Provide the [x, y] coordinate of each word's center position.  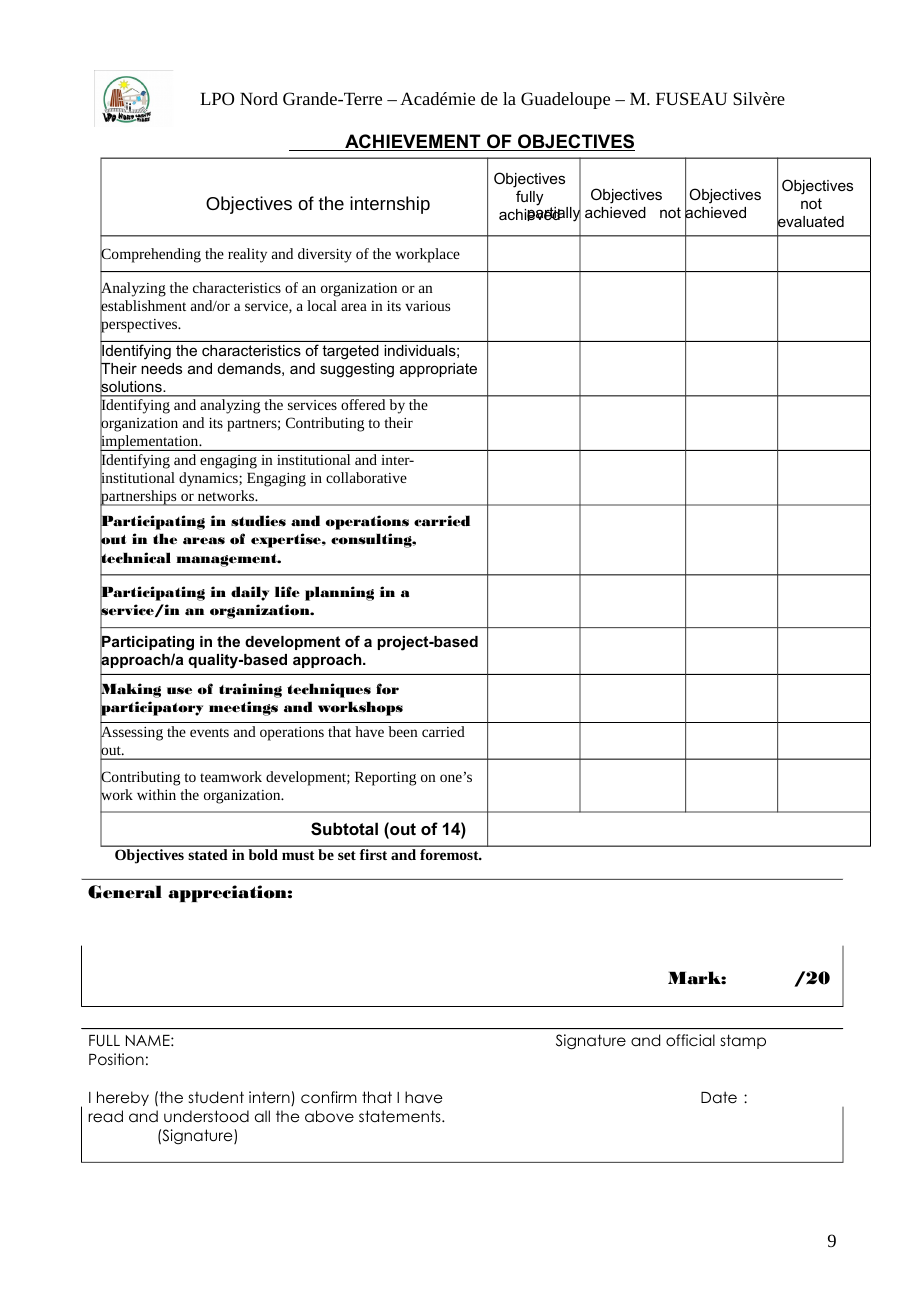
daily [250, 593]
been [403, 731]
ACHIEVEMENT [413, 142]
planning [339, 593]
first [373, 854]
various [427, 306]
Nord [259, 98]
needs [161, 368]
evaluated [810, 222]
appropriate [438, 370]
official [690, 1040]
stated [208, 854]
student [216, 1097]
